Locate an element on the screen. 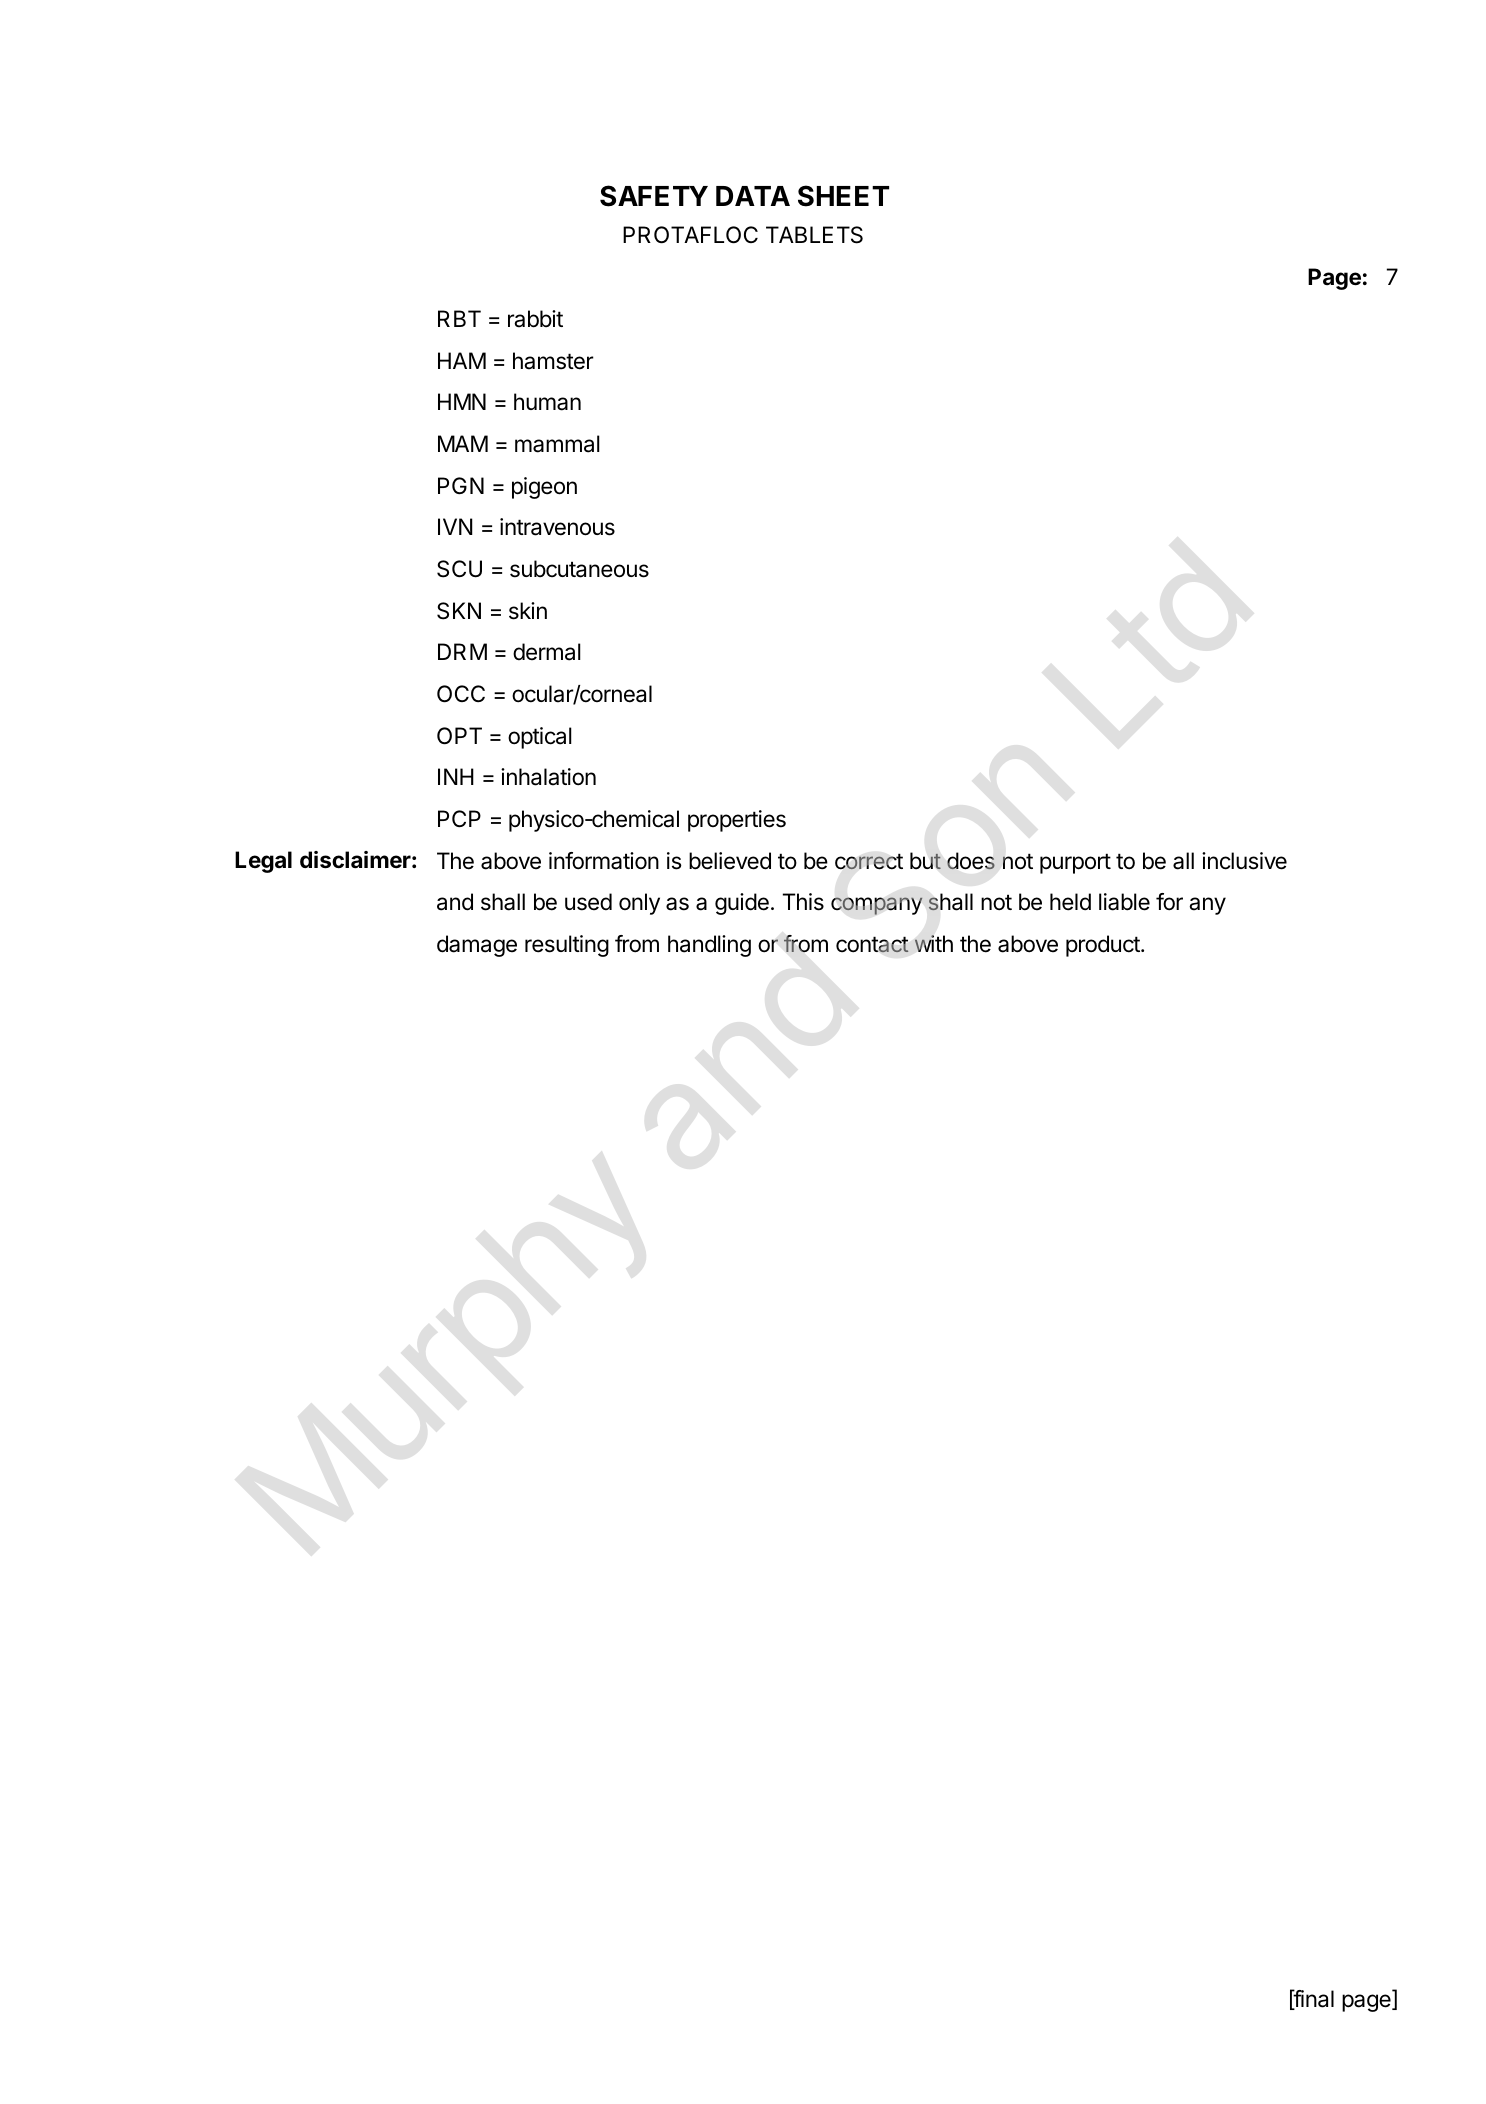  subcutaneous is located at coordinates (579, 569).
